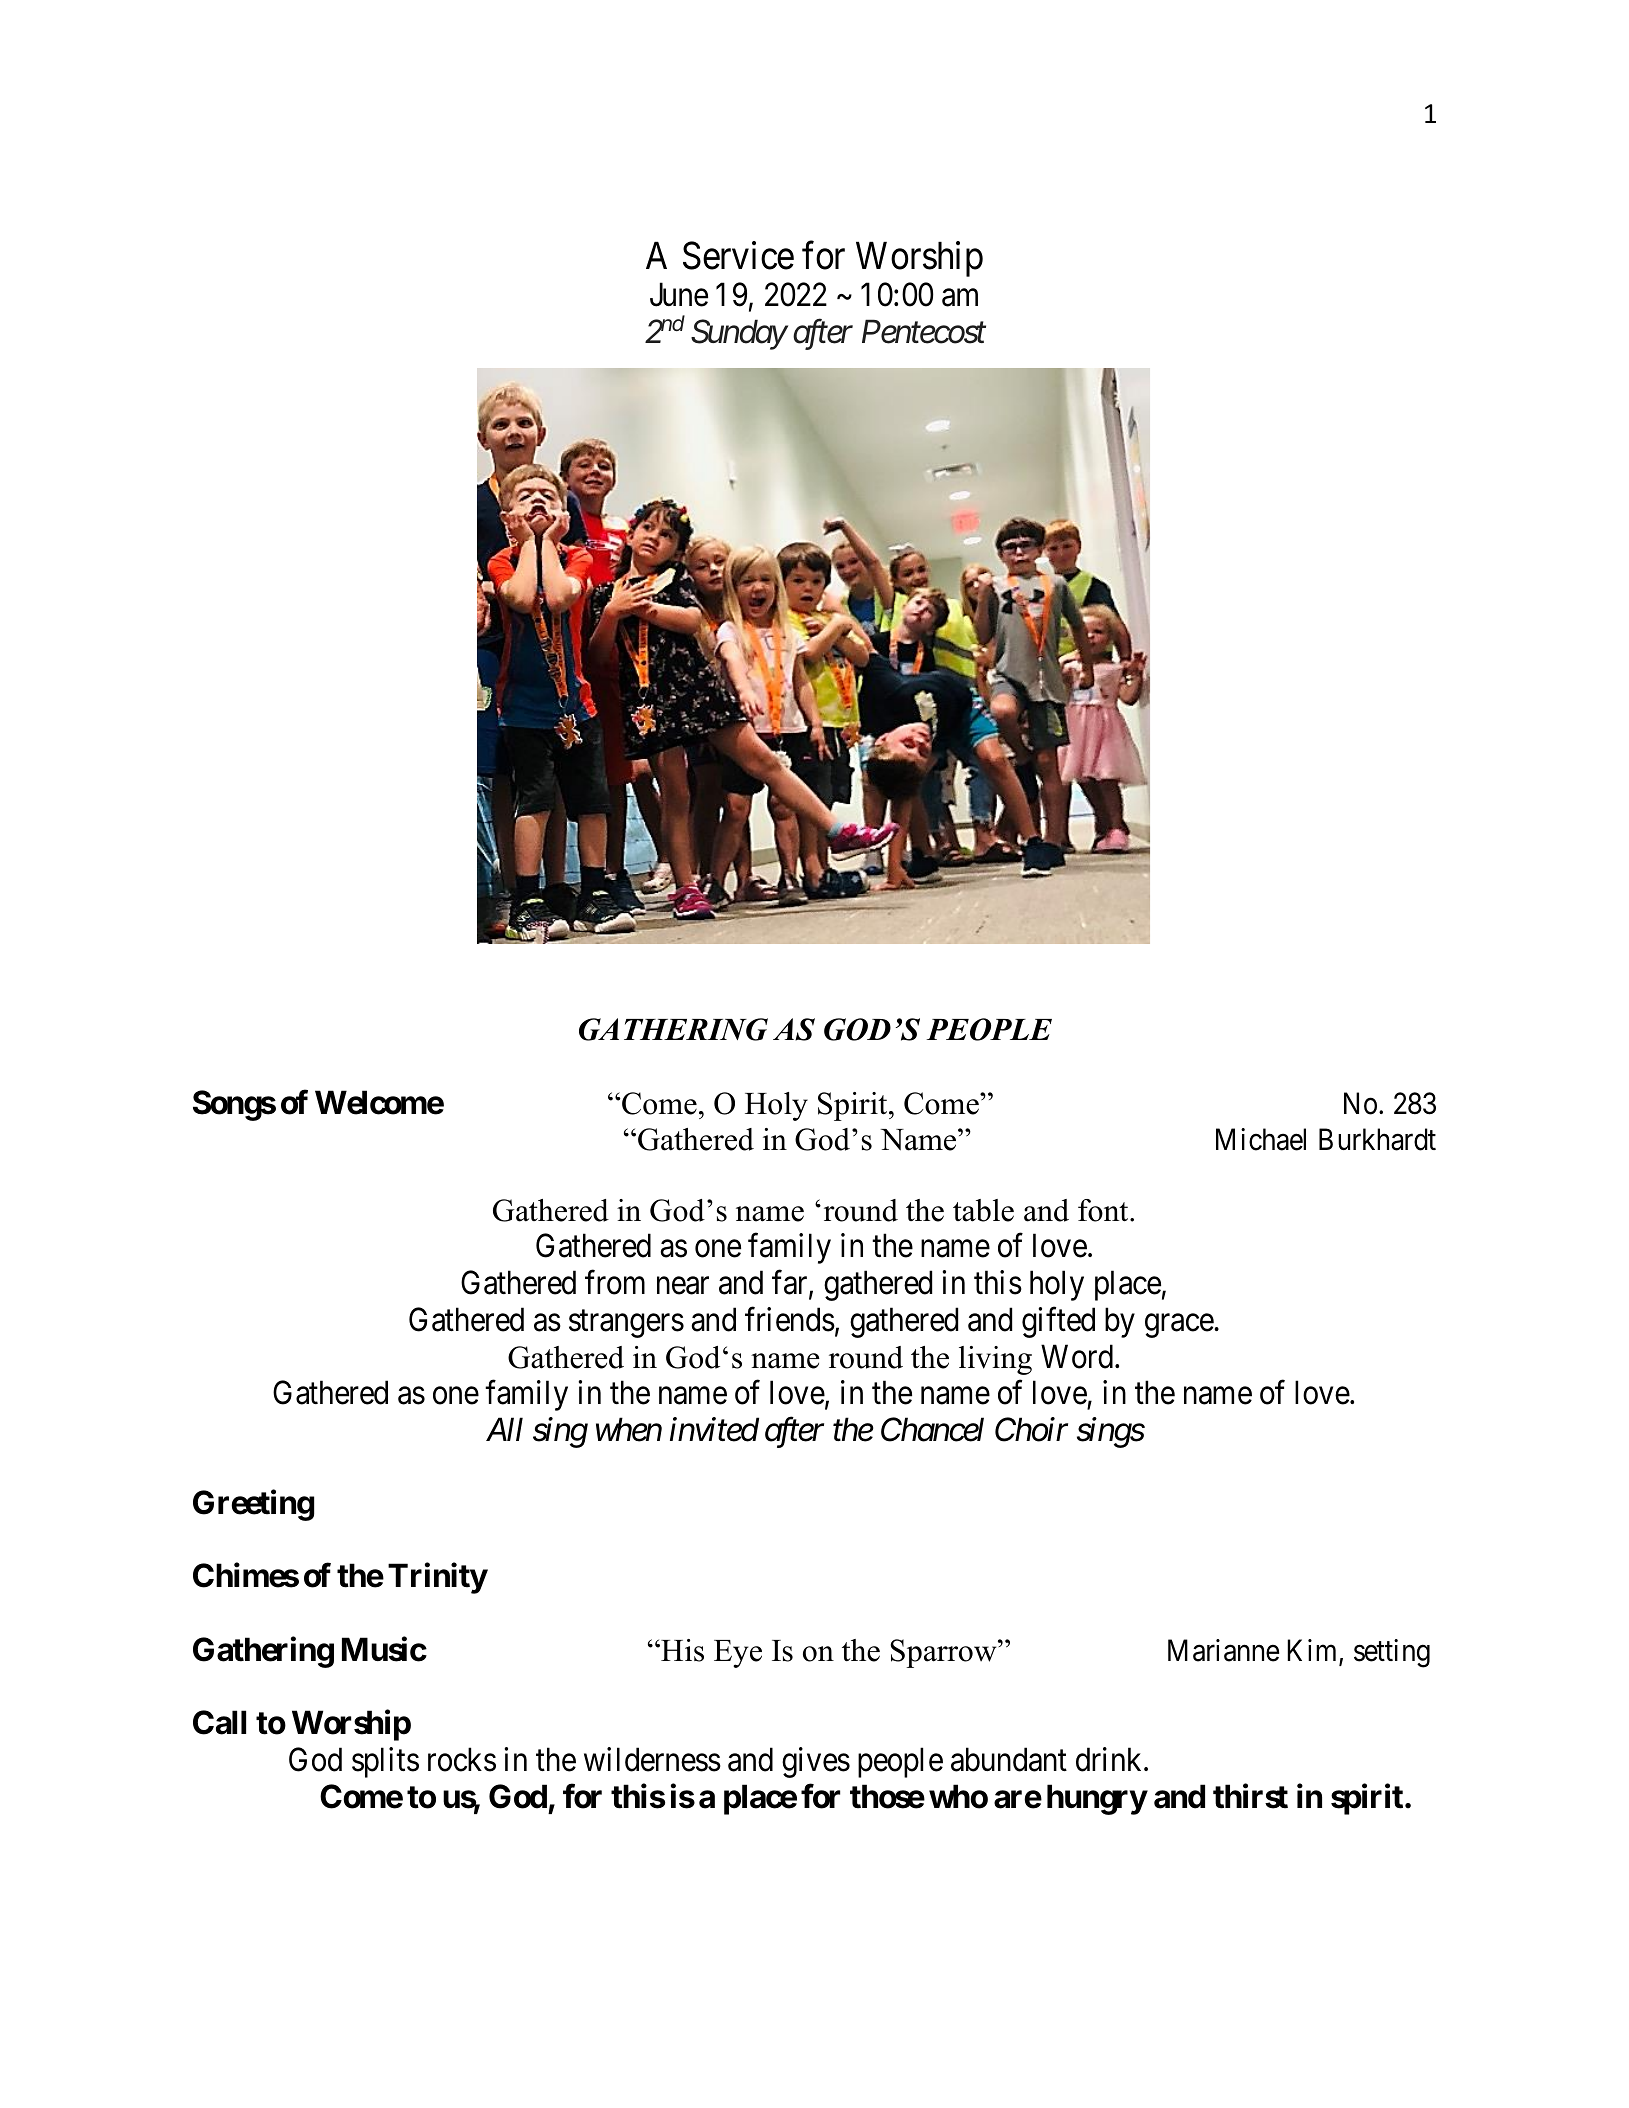 The height and width of the image is (2108, 1629). What do you see at coordinates (615, 1282) in the image?
I see `from` at bounding box center [615, 1282].
